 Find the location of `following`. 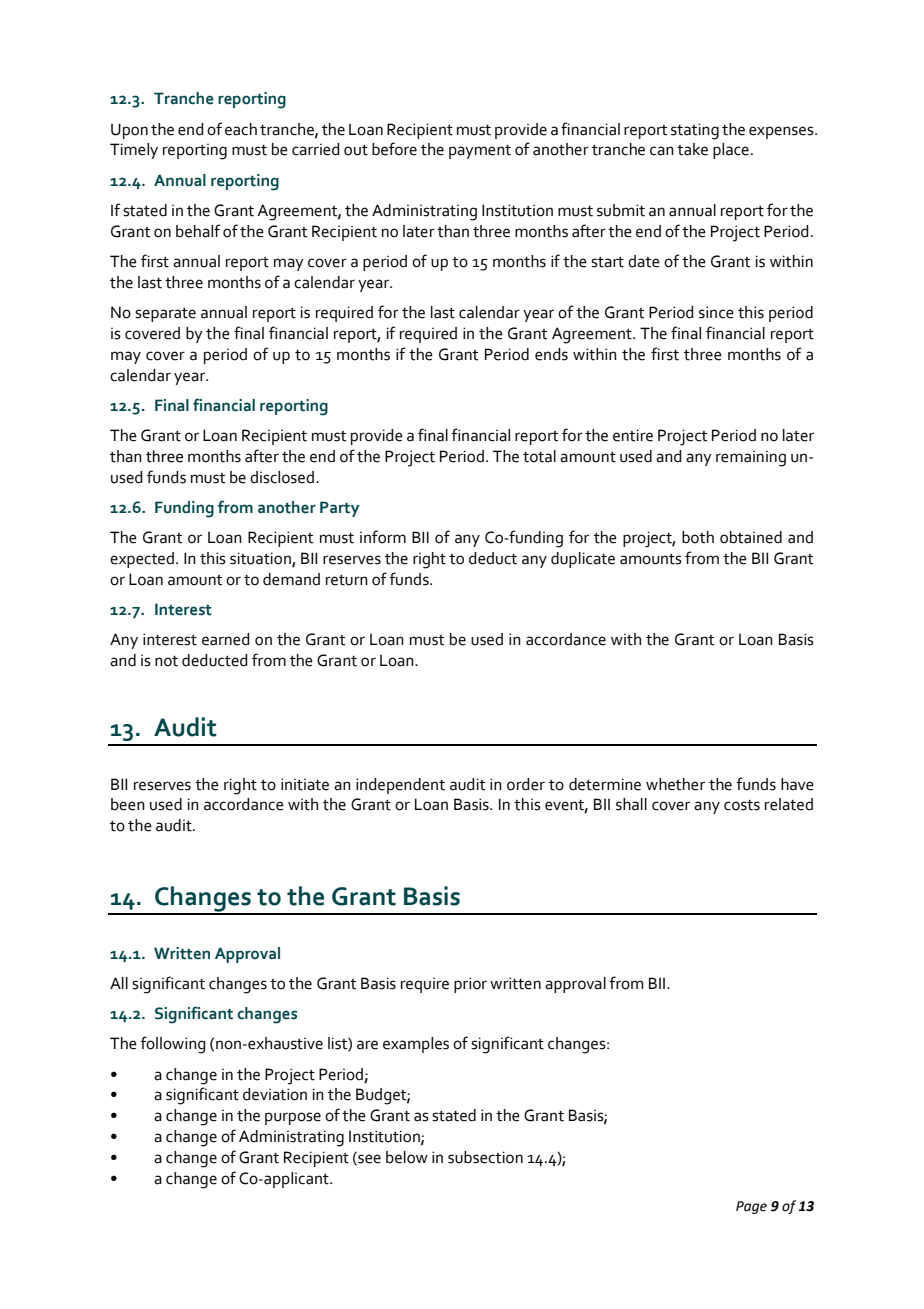

following is located at coordinates (173, 1045).
